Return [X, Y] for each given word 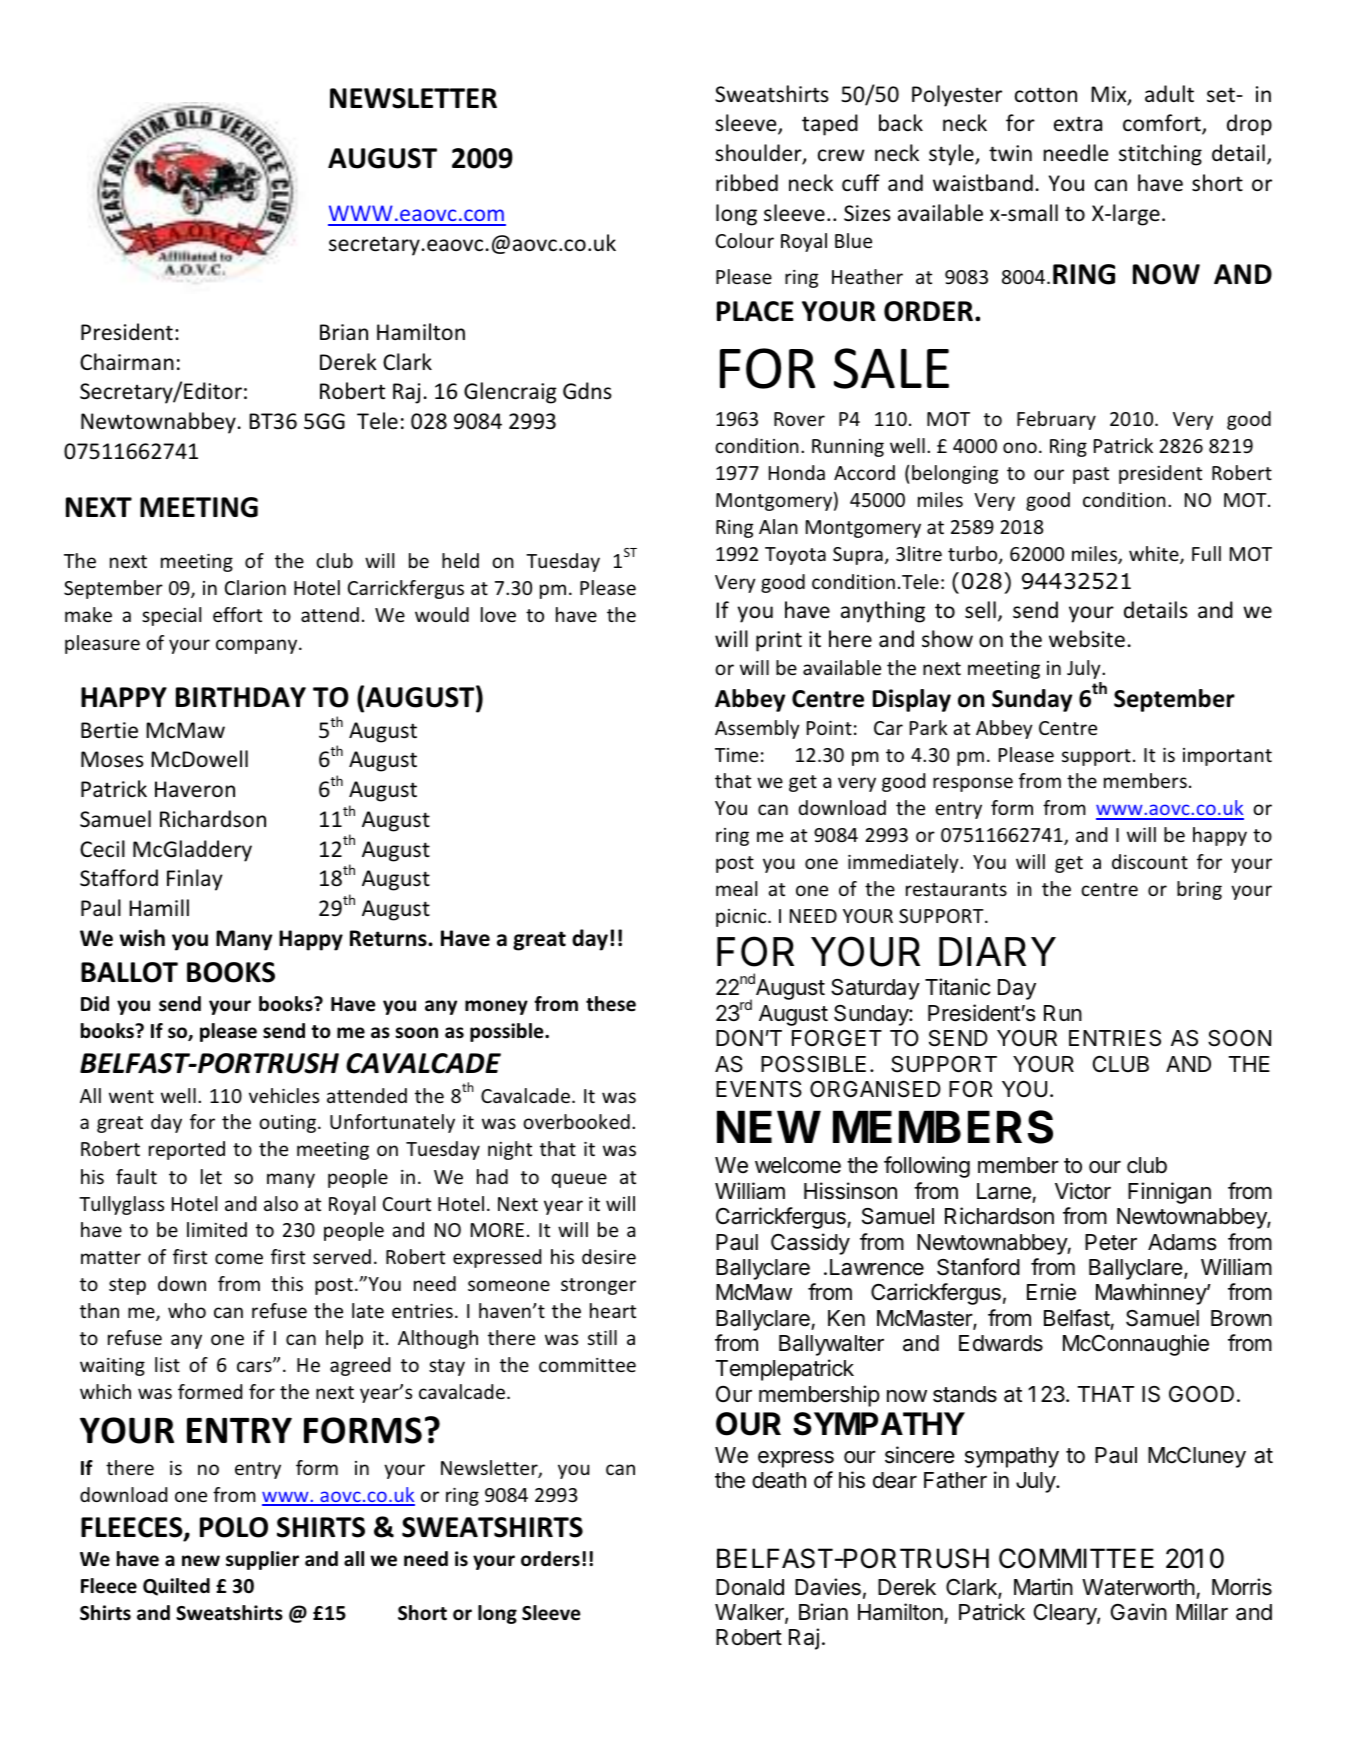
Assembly [757, 729]
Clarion [255, 587]
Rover [799, 419]
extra [1078, 124]
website [1087, 639]
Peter [1111, 1242]
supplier [262, 1560]
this [287, 1283]
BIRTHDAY [241, 697]
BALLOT [129, 972]
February [1056, 420]
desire [609, 1256]
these [611, 1004]
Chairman [127, 361]
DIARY [997, 951]
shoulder [759, 154]
